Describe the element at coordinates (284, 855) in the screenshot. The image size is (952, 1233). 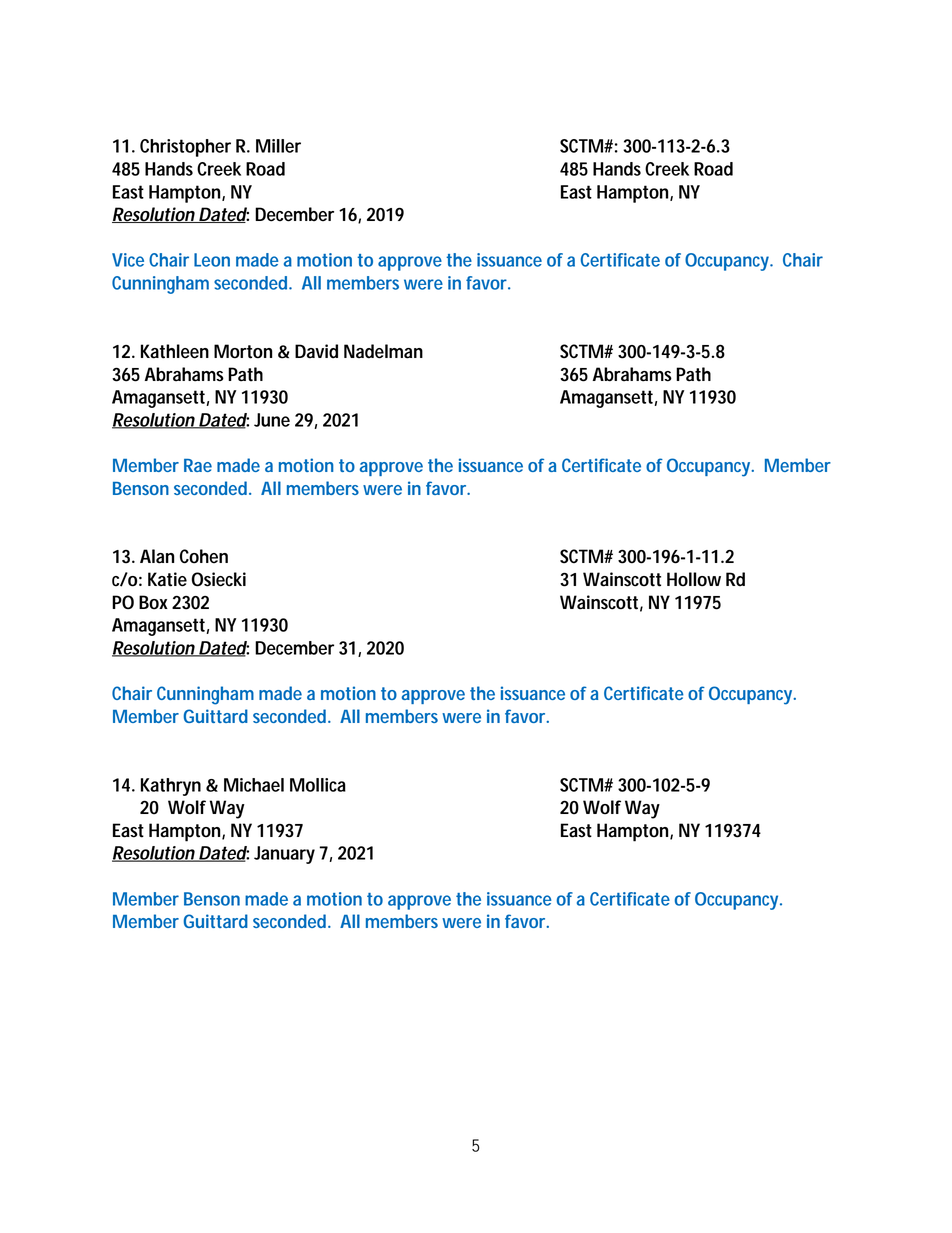
I see `January` at that location.
